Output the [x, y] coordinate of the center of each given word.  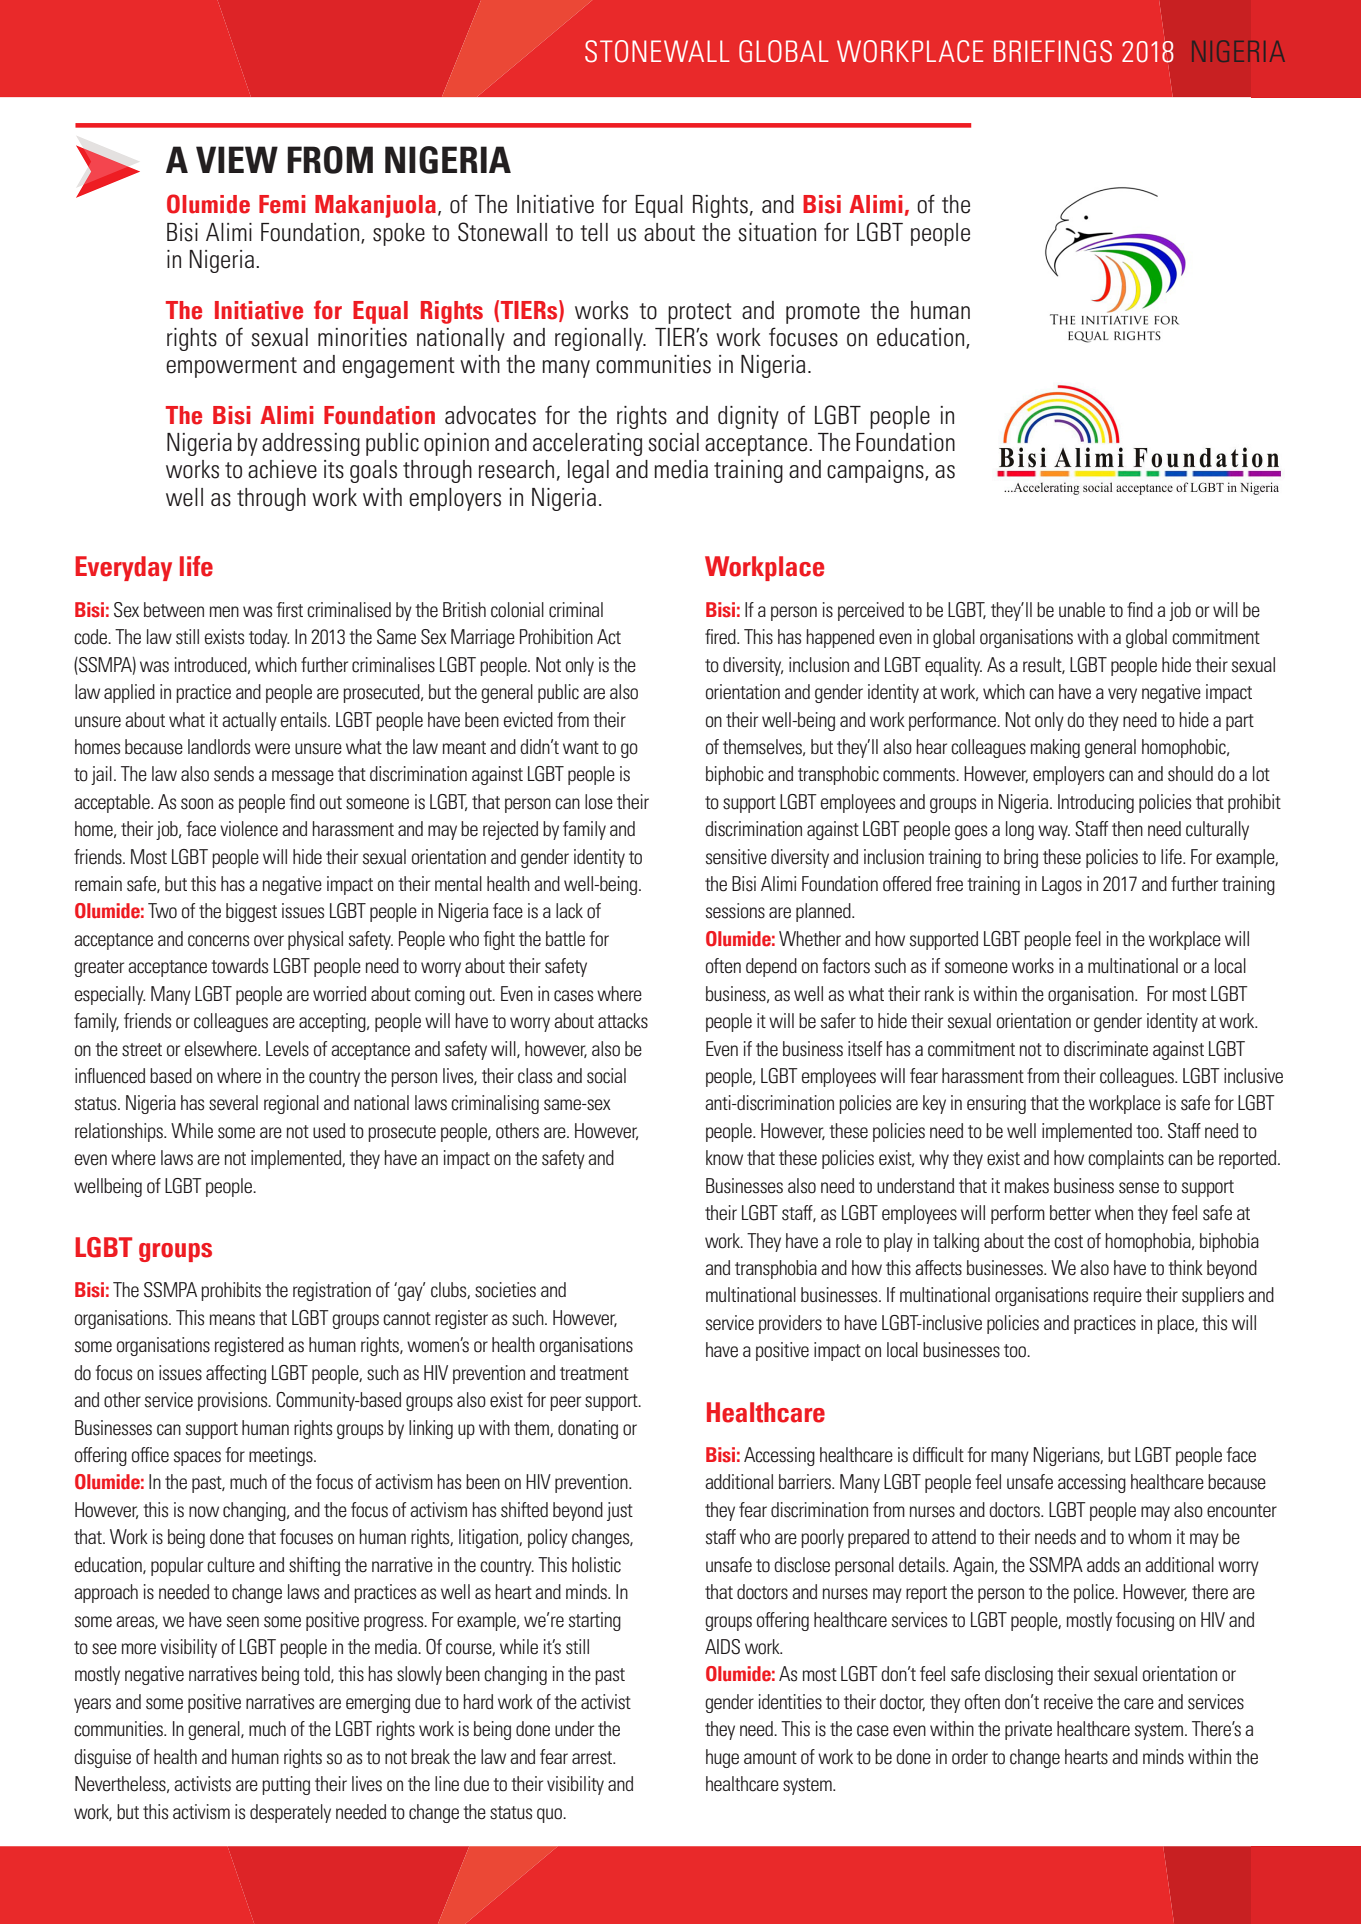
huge [722, 1758]
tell [594, 232]
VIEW [237, 159]
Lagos [1062, 885]
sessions [735, 911]
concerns [218, 941]
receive [1068, 1702]
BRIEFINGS [1053, 51]
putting [286, 1785]
